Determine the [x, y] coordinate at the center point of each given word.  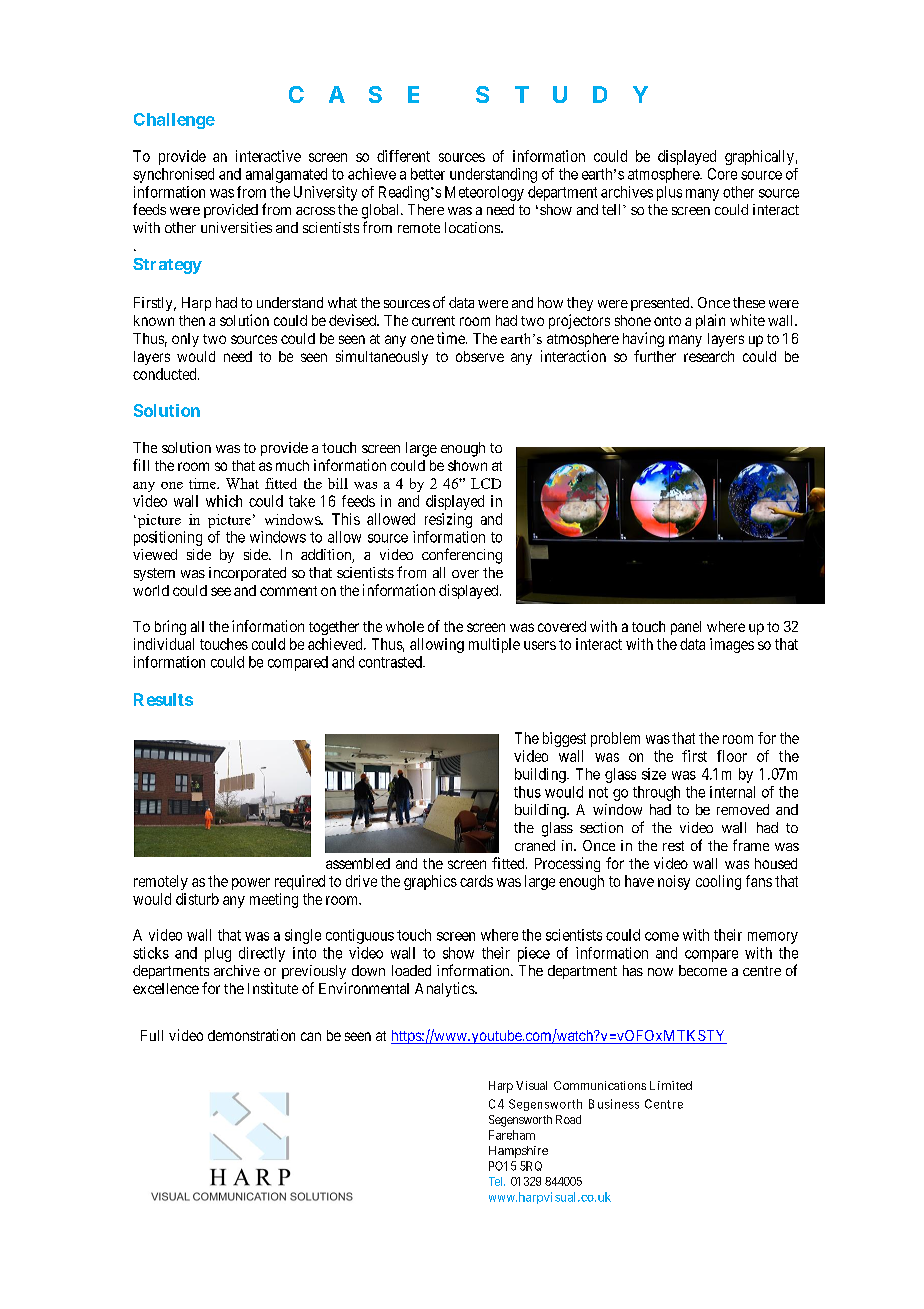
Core [722, 174]
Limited [671, 1085]
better [428, 174]
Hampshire [518, 1152]
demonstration [251, 1035]
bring [170, 627]
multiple [494, 645]
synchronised [173, 175]
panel [686, 628]
